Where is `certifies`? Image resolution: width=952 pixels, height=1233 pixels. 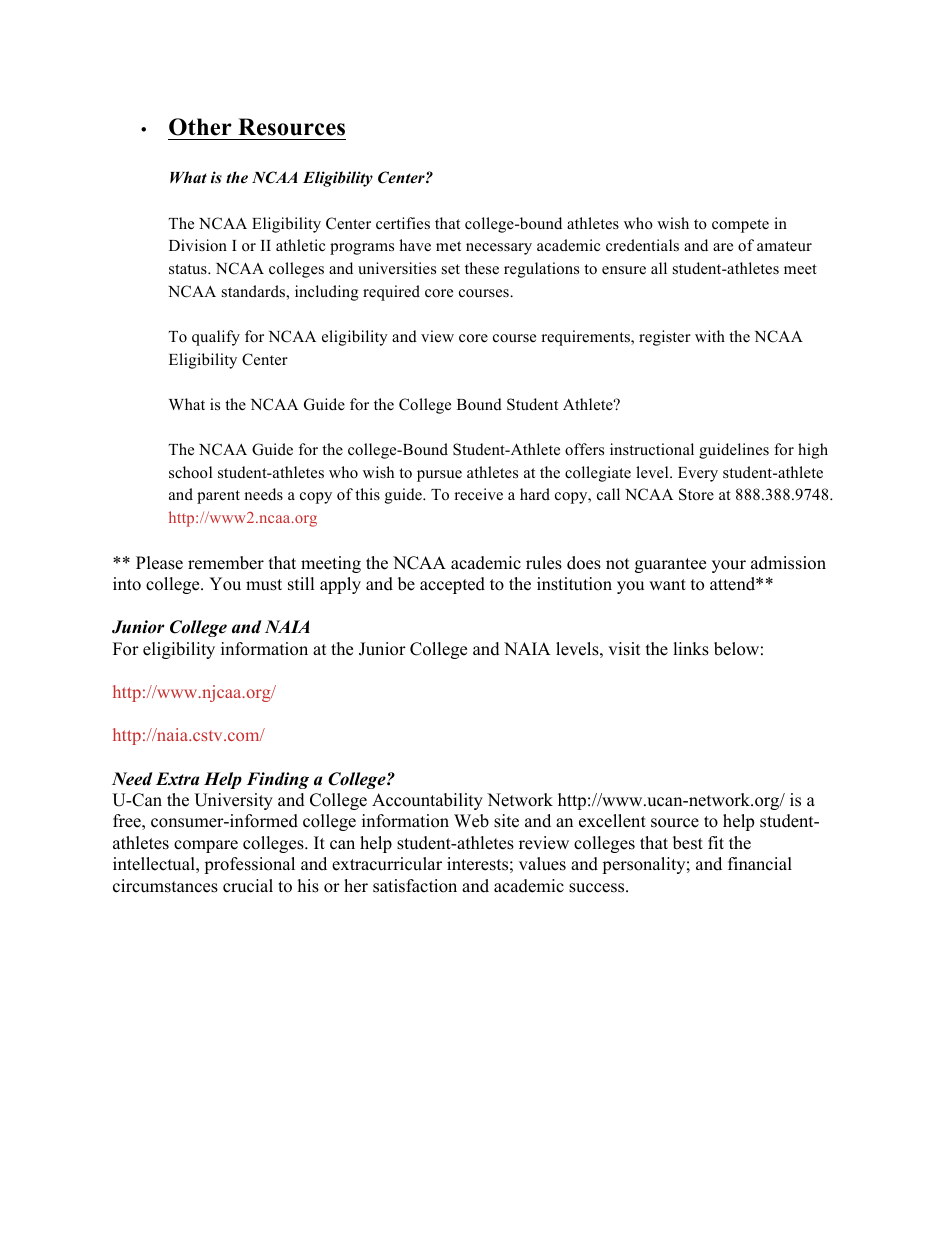 certifies is located at coordinates (403, 223).
